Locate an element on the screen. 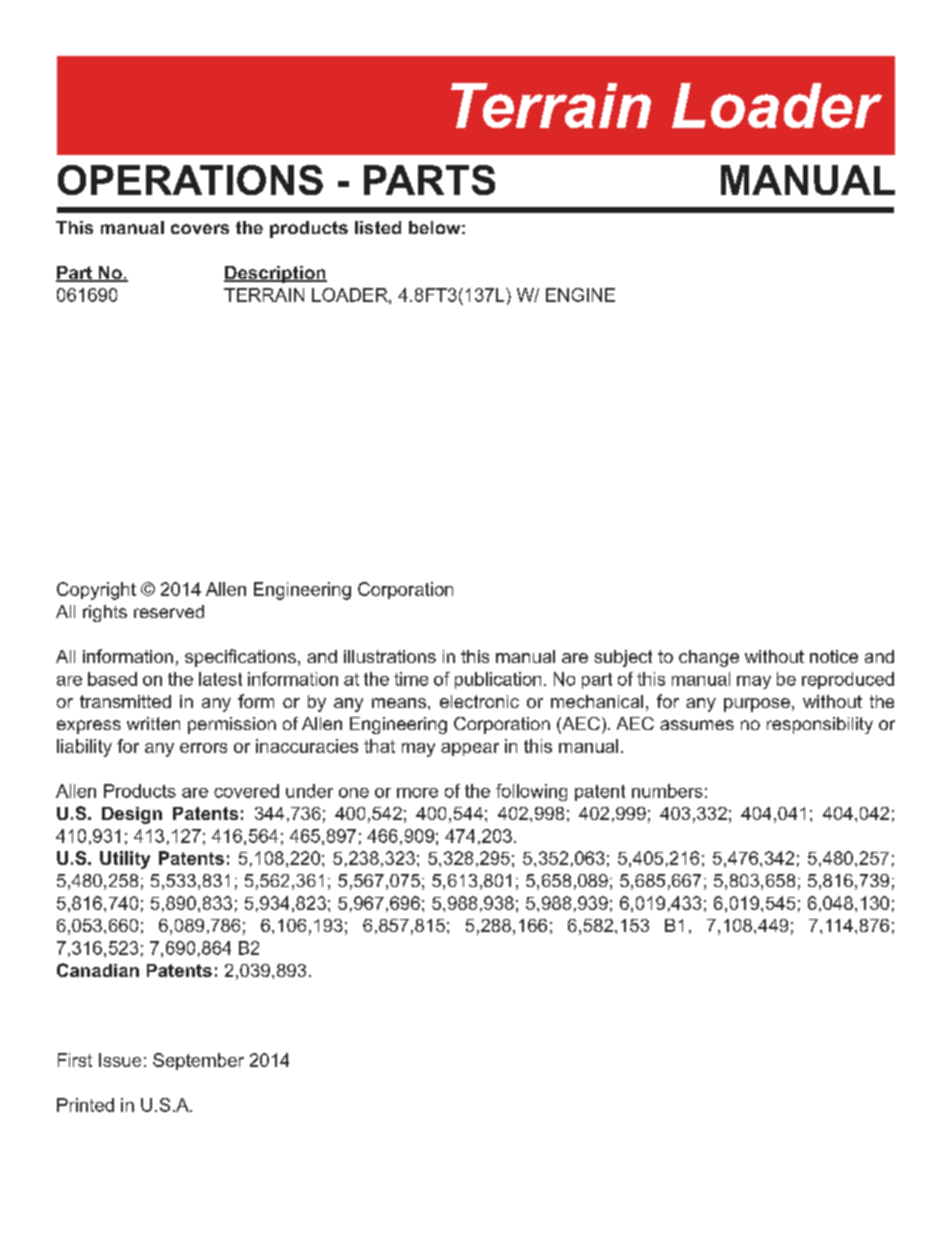  September is located at coordinates (198, 1061).
